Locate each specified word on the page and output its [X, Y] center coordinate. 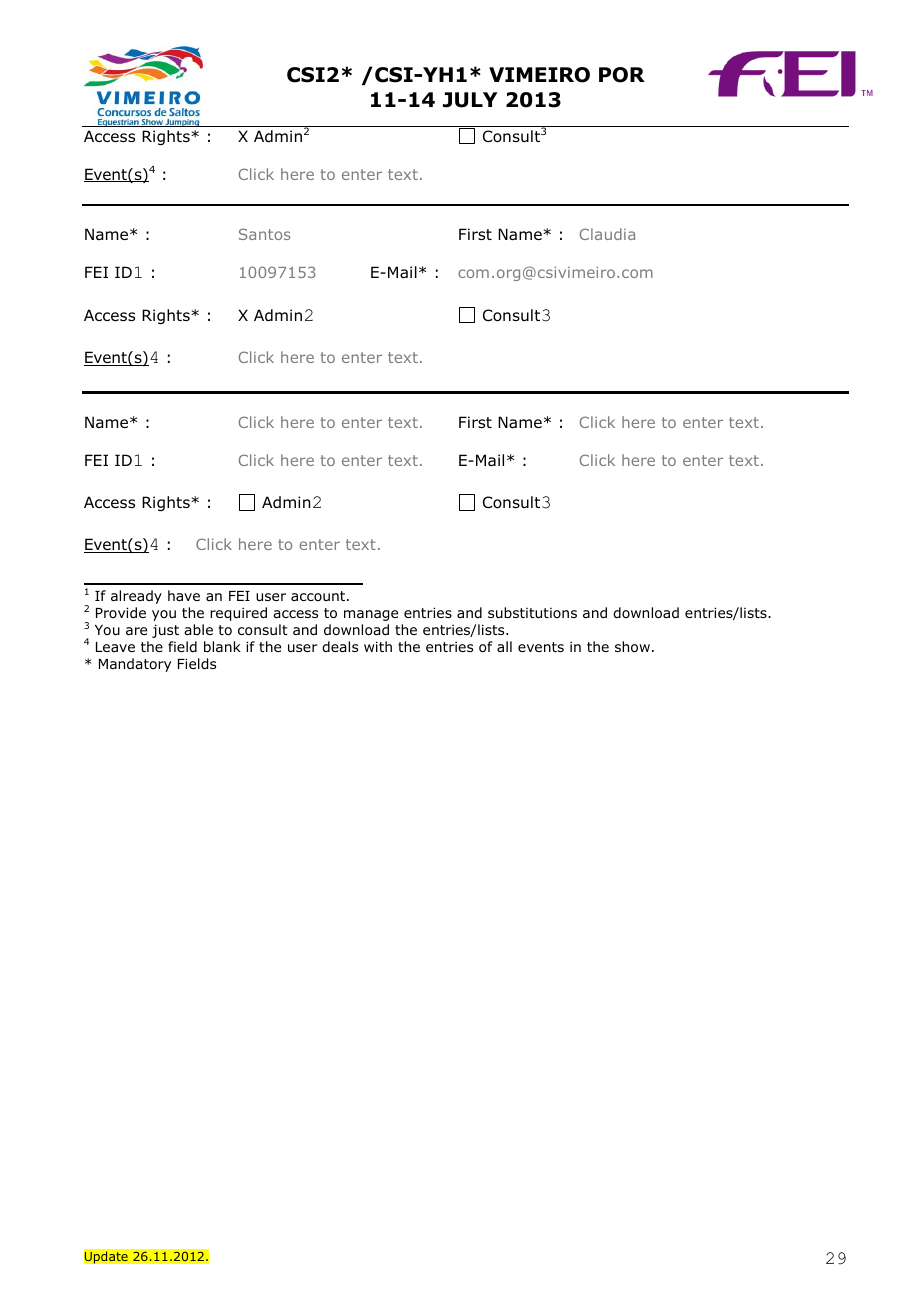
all [504, 646]
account [319, 596]
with [378, 646]
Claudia [607, 234]
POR [622, 75]
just [165, 631]
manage [371, 615]
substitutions [532, 612]
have [184, 595]
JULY [470, 100]
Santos [264, 234]
